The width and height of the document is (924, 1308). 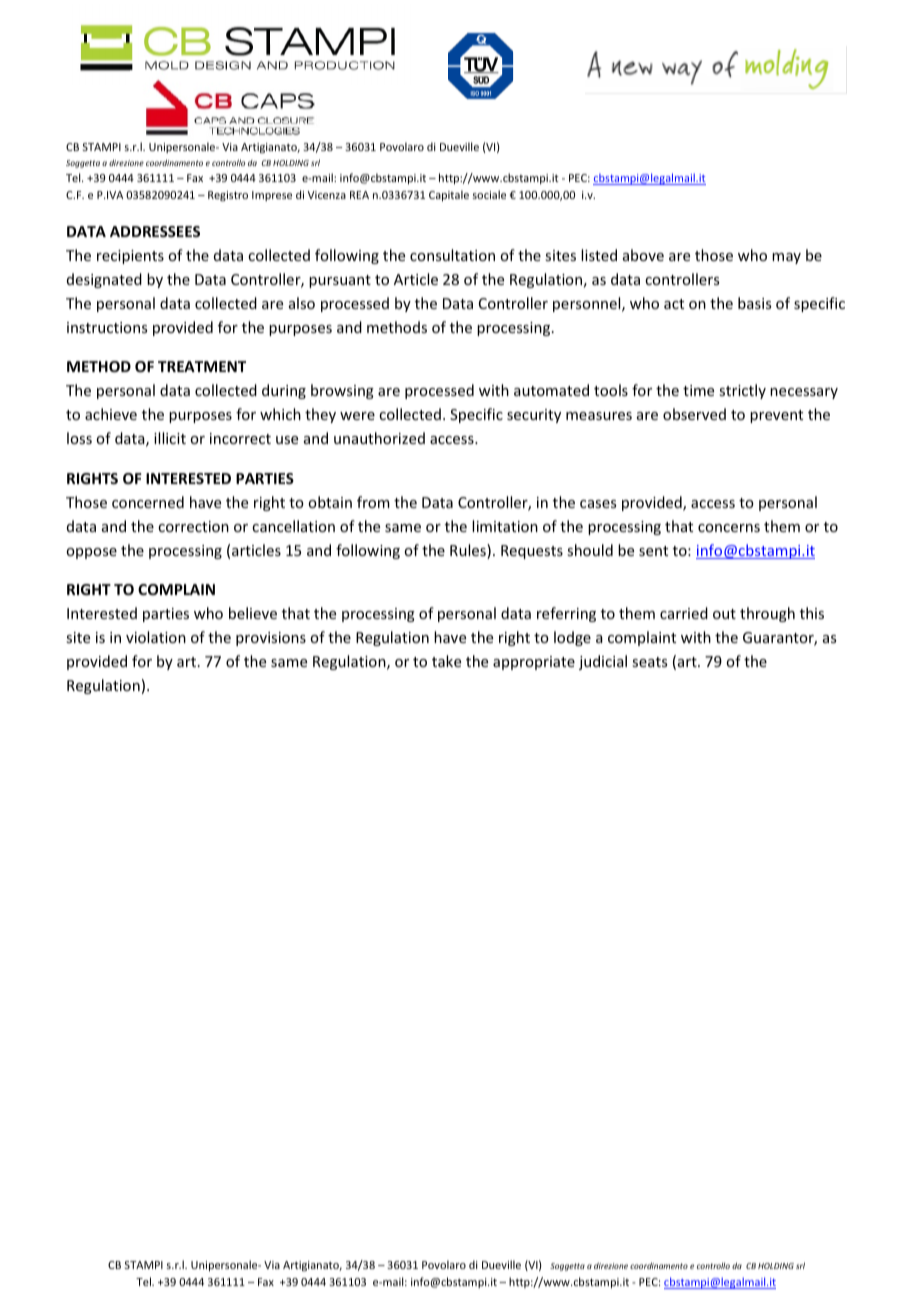 What do you see at coordinates (452, 255) in the document?
I see `consultation` at bounding box center [452, 255].
